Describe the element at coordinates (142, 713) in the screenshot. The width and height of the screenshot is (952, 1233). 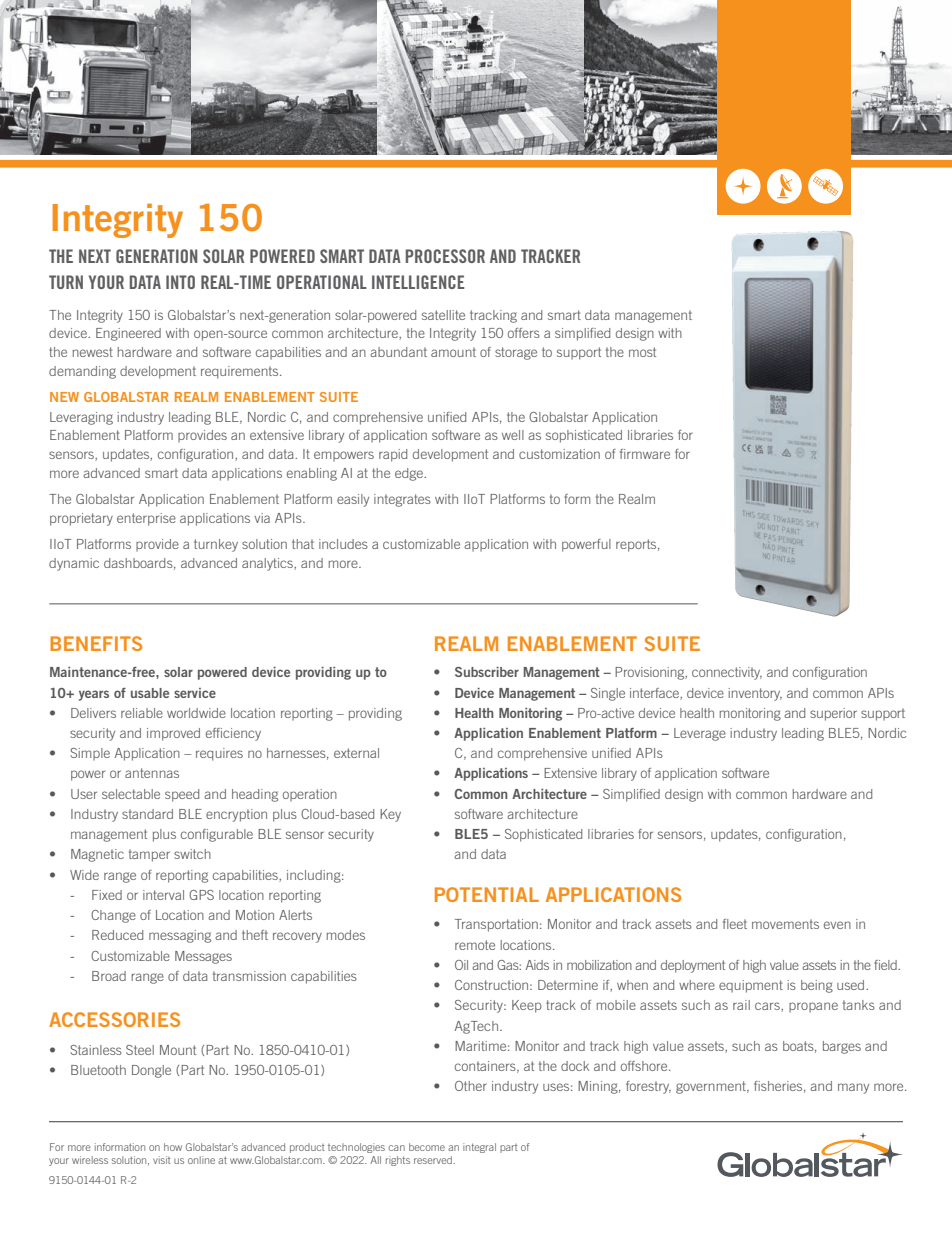
I see `reliable` at that location.
